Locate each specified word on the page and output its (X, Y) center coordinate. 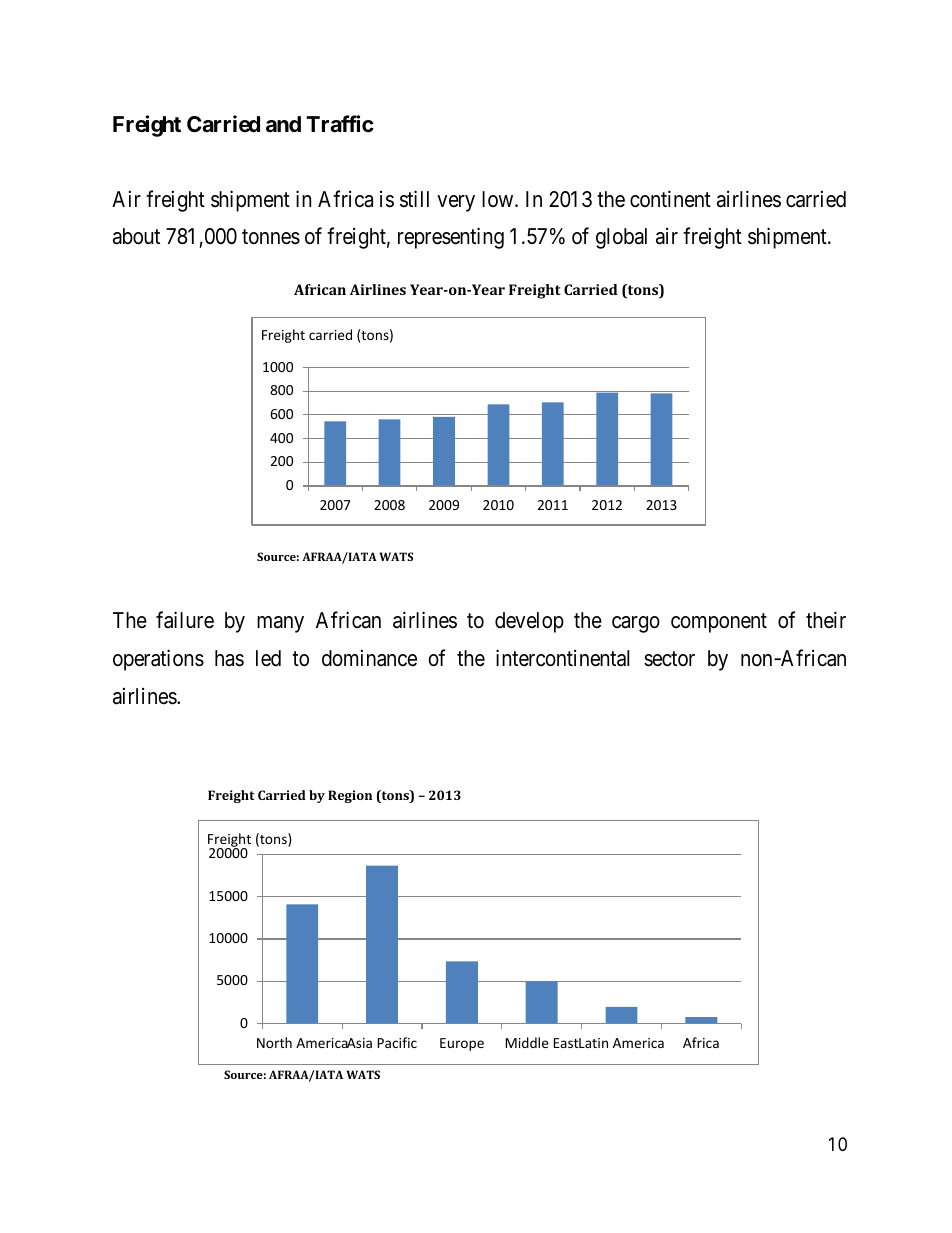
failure (185, 620)
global (621, 238)
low (499, 199)
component (719, 623)
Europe (462, 1044)
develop (529, 622)
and (283, 124)
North (274, 1042)
